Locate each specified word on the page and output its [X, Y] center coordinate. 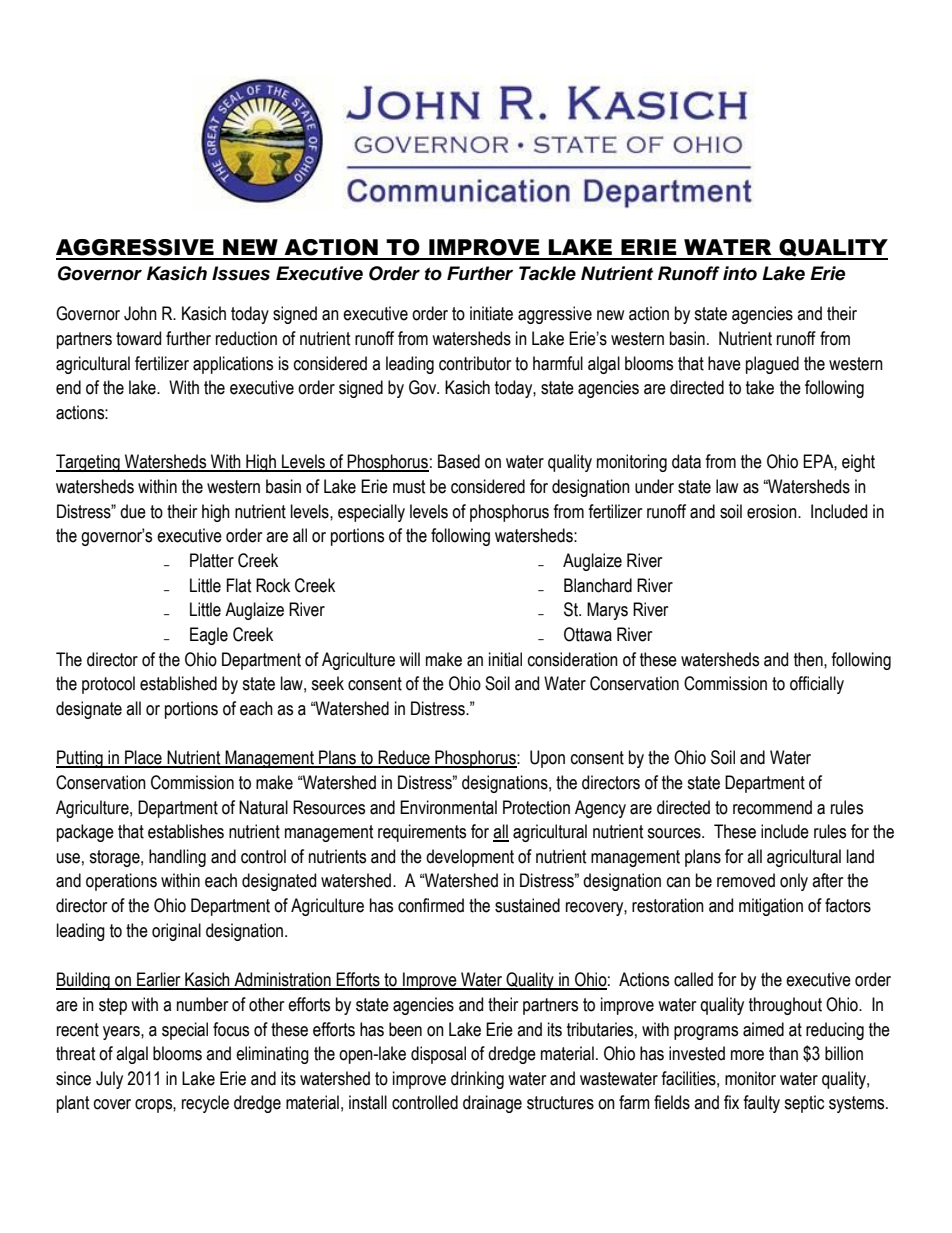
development [470, 858]
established [178, 683]
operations [121, 882]
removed [746, 880]
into [740, 273]
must [409, 487]
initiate [491, 313]
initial [505, 659]
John [140, 313]
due [133, 511]
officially [817, 685]
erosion [773, 511]
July [109, 1080]
